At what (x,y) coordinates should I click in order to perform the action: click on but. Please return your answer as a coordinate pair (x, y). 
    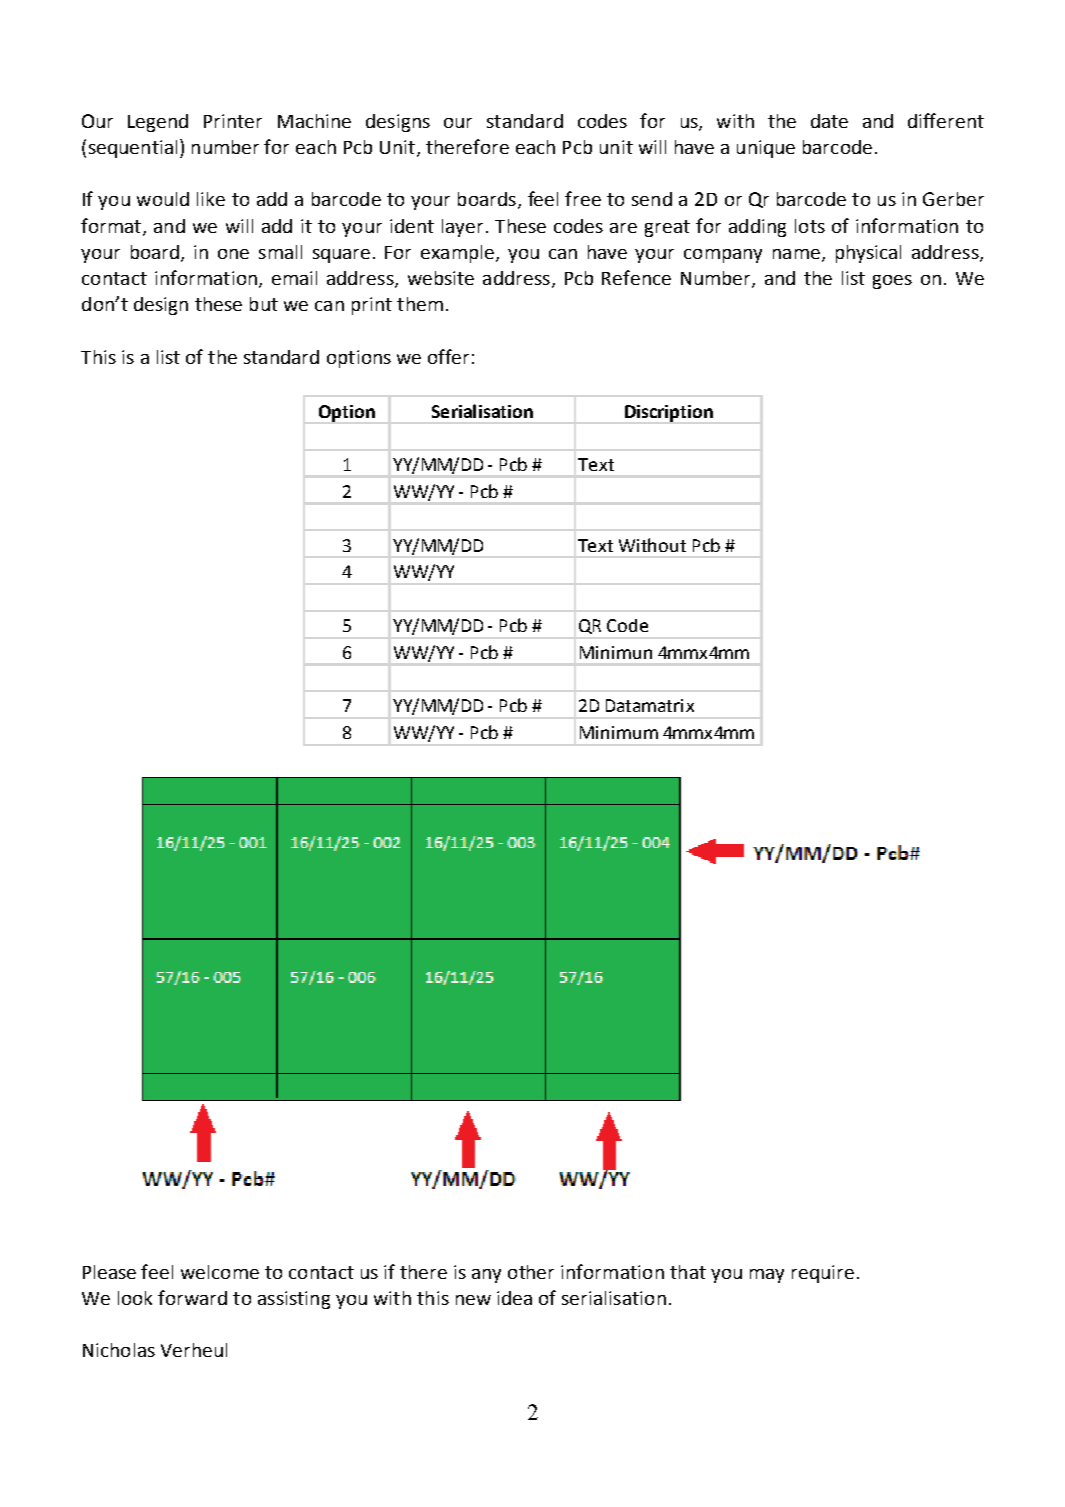
    Looking at the image, I should click on (264, 304).
